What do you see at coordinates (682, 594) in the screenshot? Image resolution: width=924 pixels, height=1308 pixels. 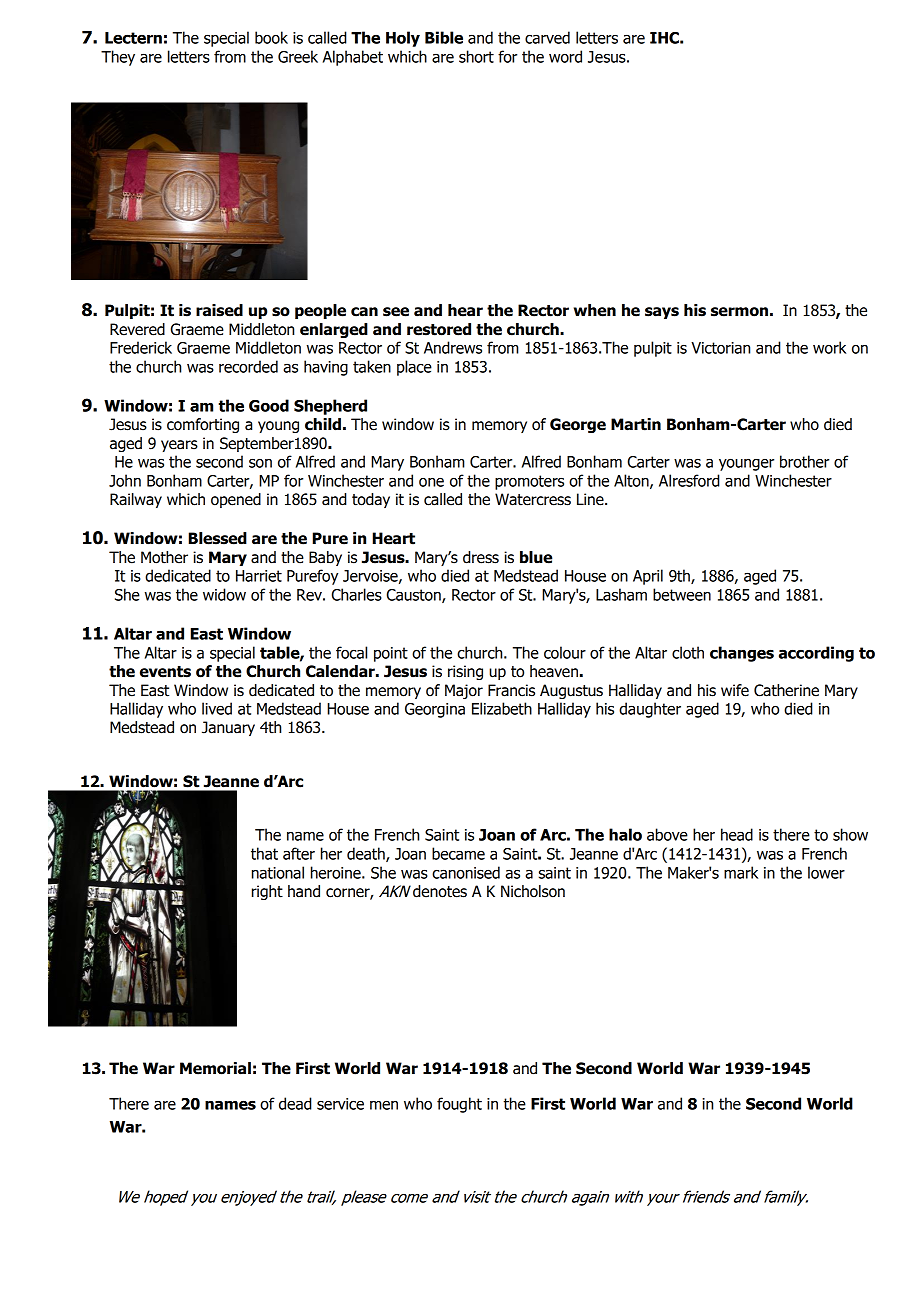 I see `between` at bounding box center [682, 594].
